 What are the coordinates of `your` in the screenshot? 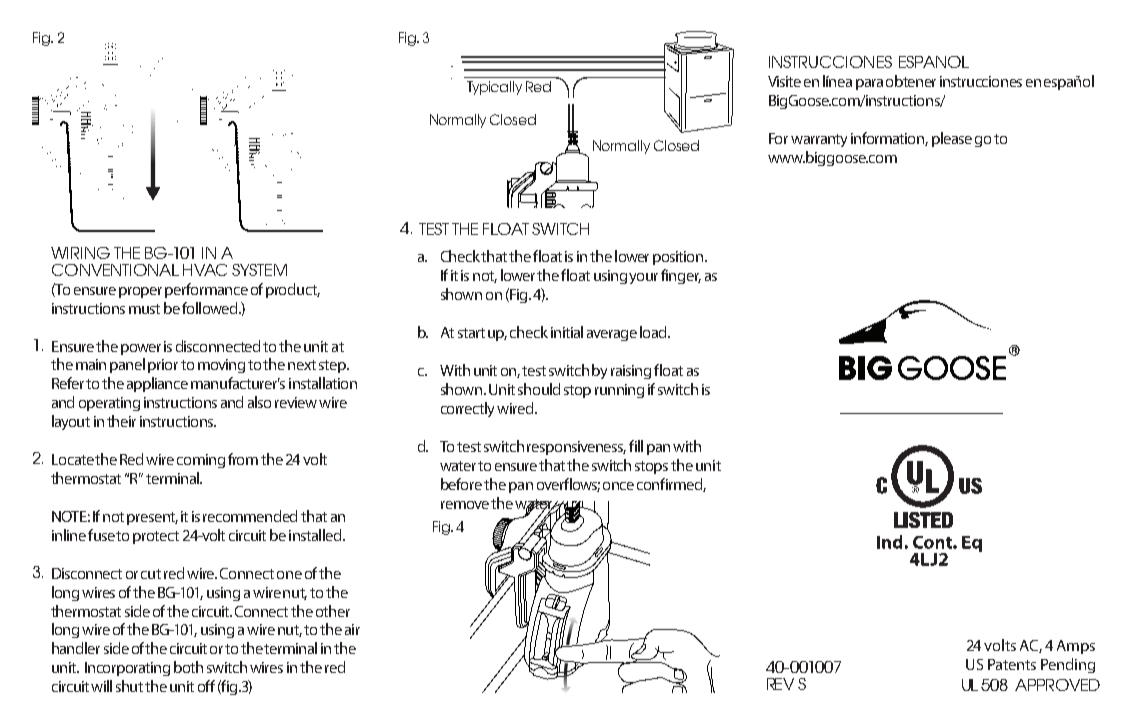 It's located at (643, 278).
